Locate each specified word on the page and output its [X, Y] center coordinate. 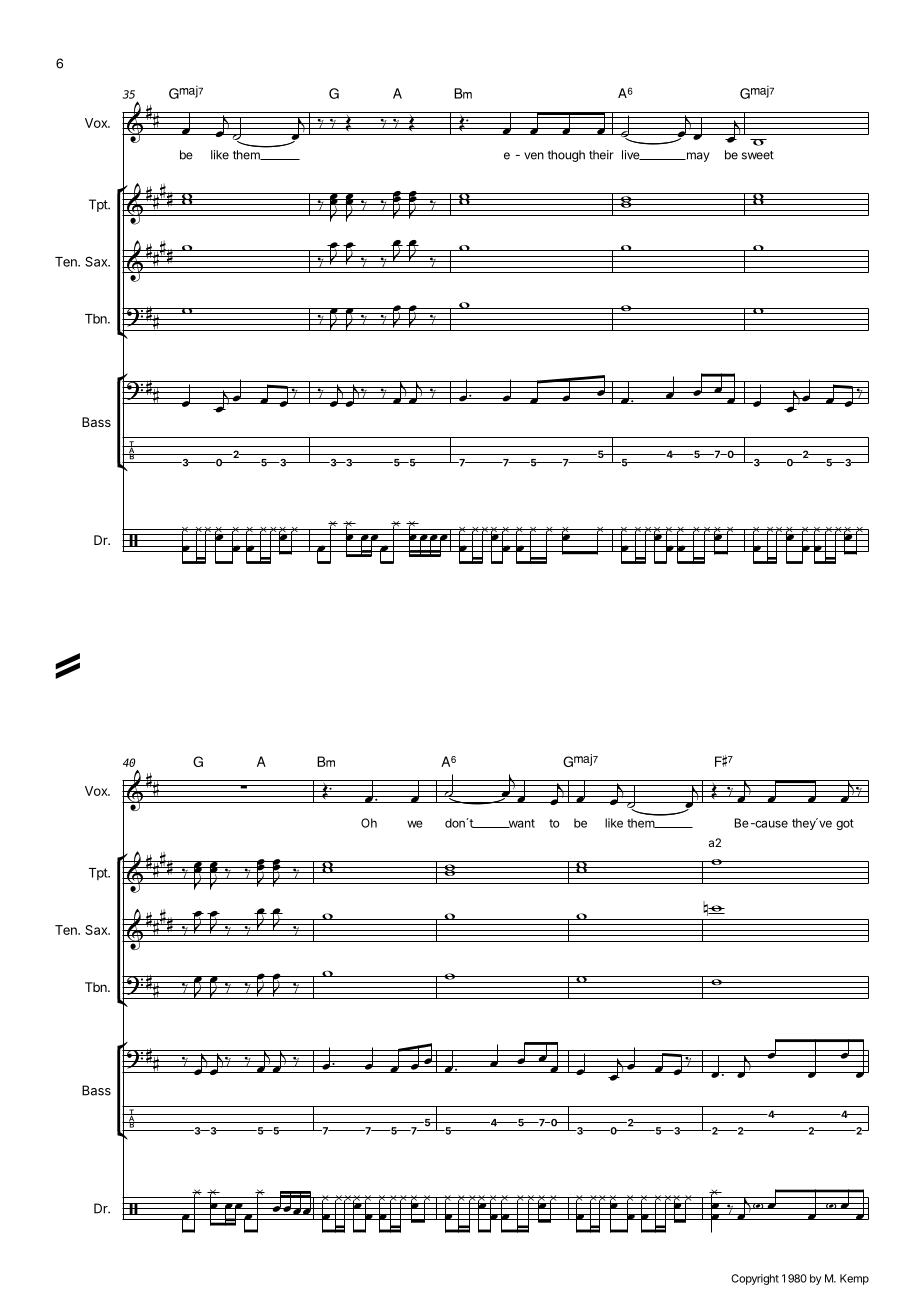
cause [770, 824]
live [632, 155]
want [520, 823]
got [845, 824]
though [566, 156]
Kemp [854, 1279]
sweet [758, 155]
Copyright [755, 1279]
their [601, 155]
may [697, 157]
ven [534, 156]
